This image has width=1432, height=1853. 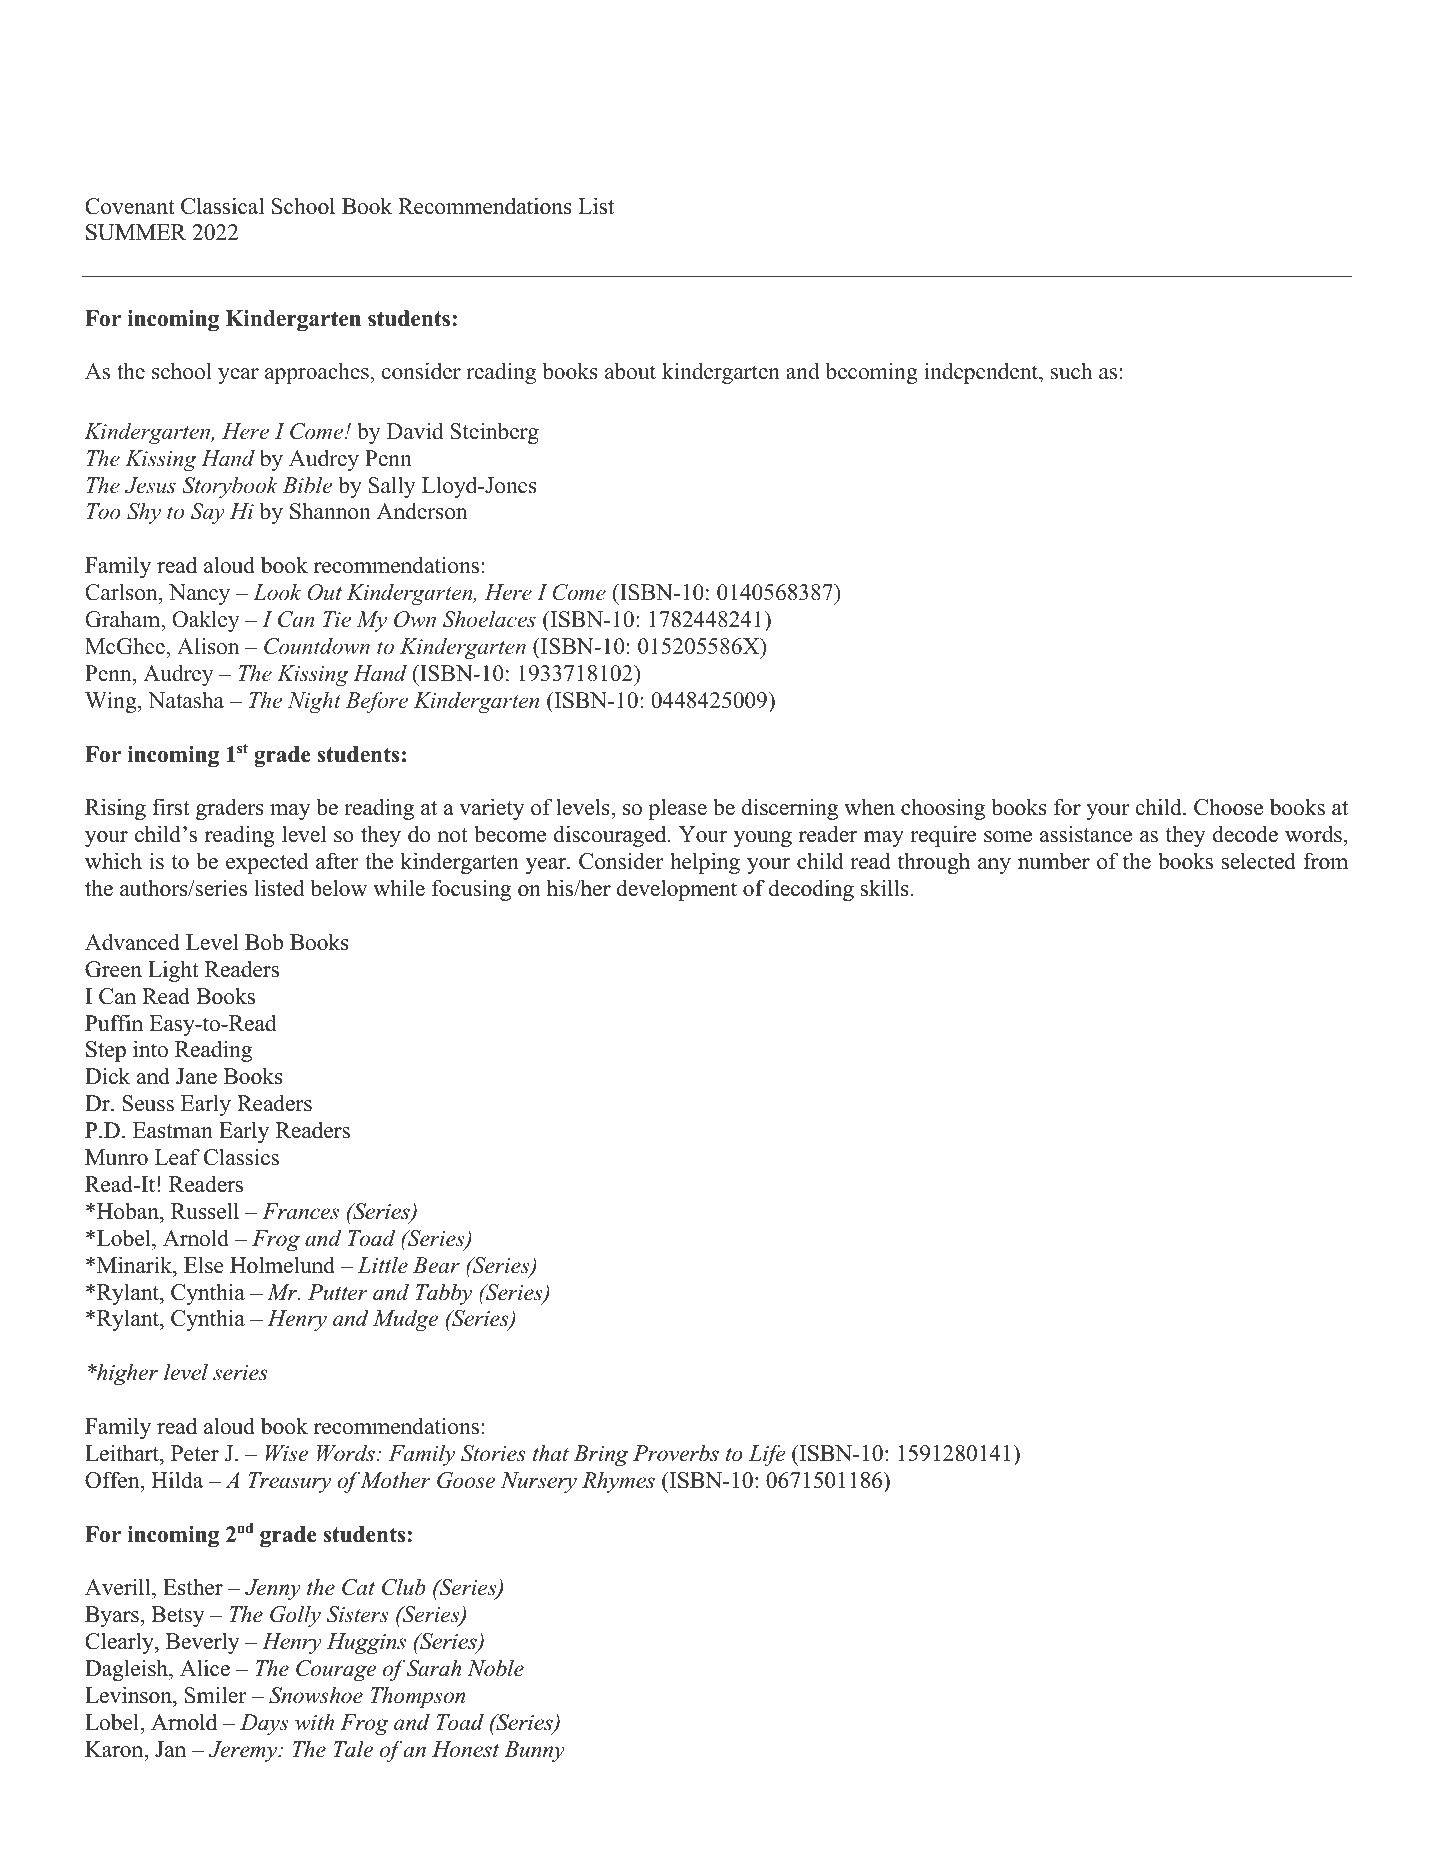 I want to click on Rhymes, so click(x=618, y=1482).
